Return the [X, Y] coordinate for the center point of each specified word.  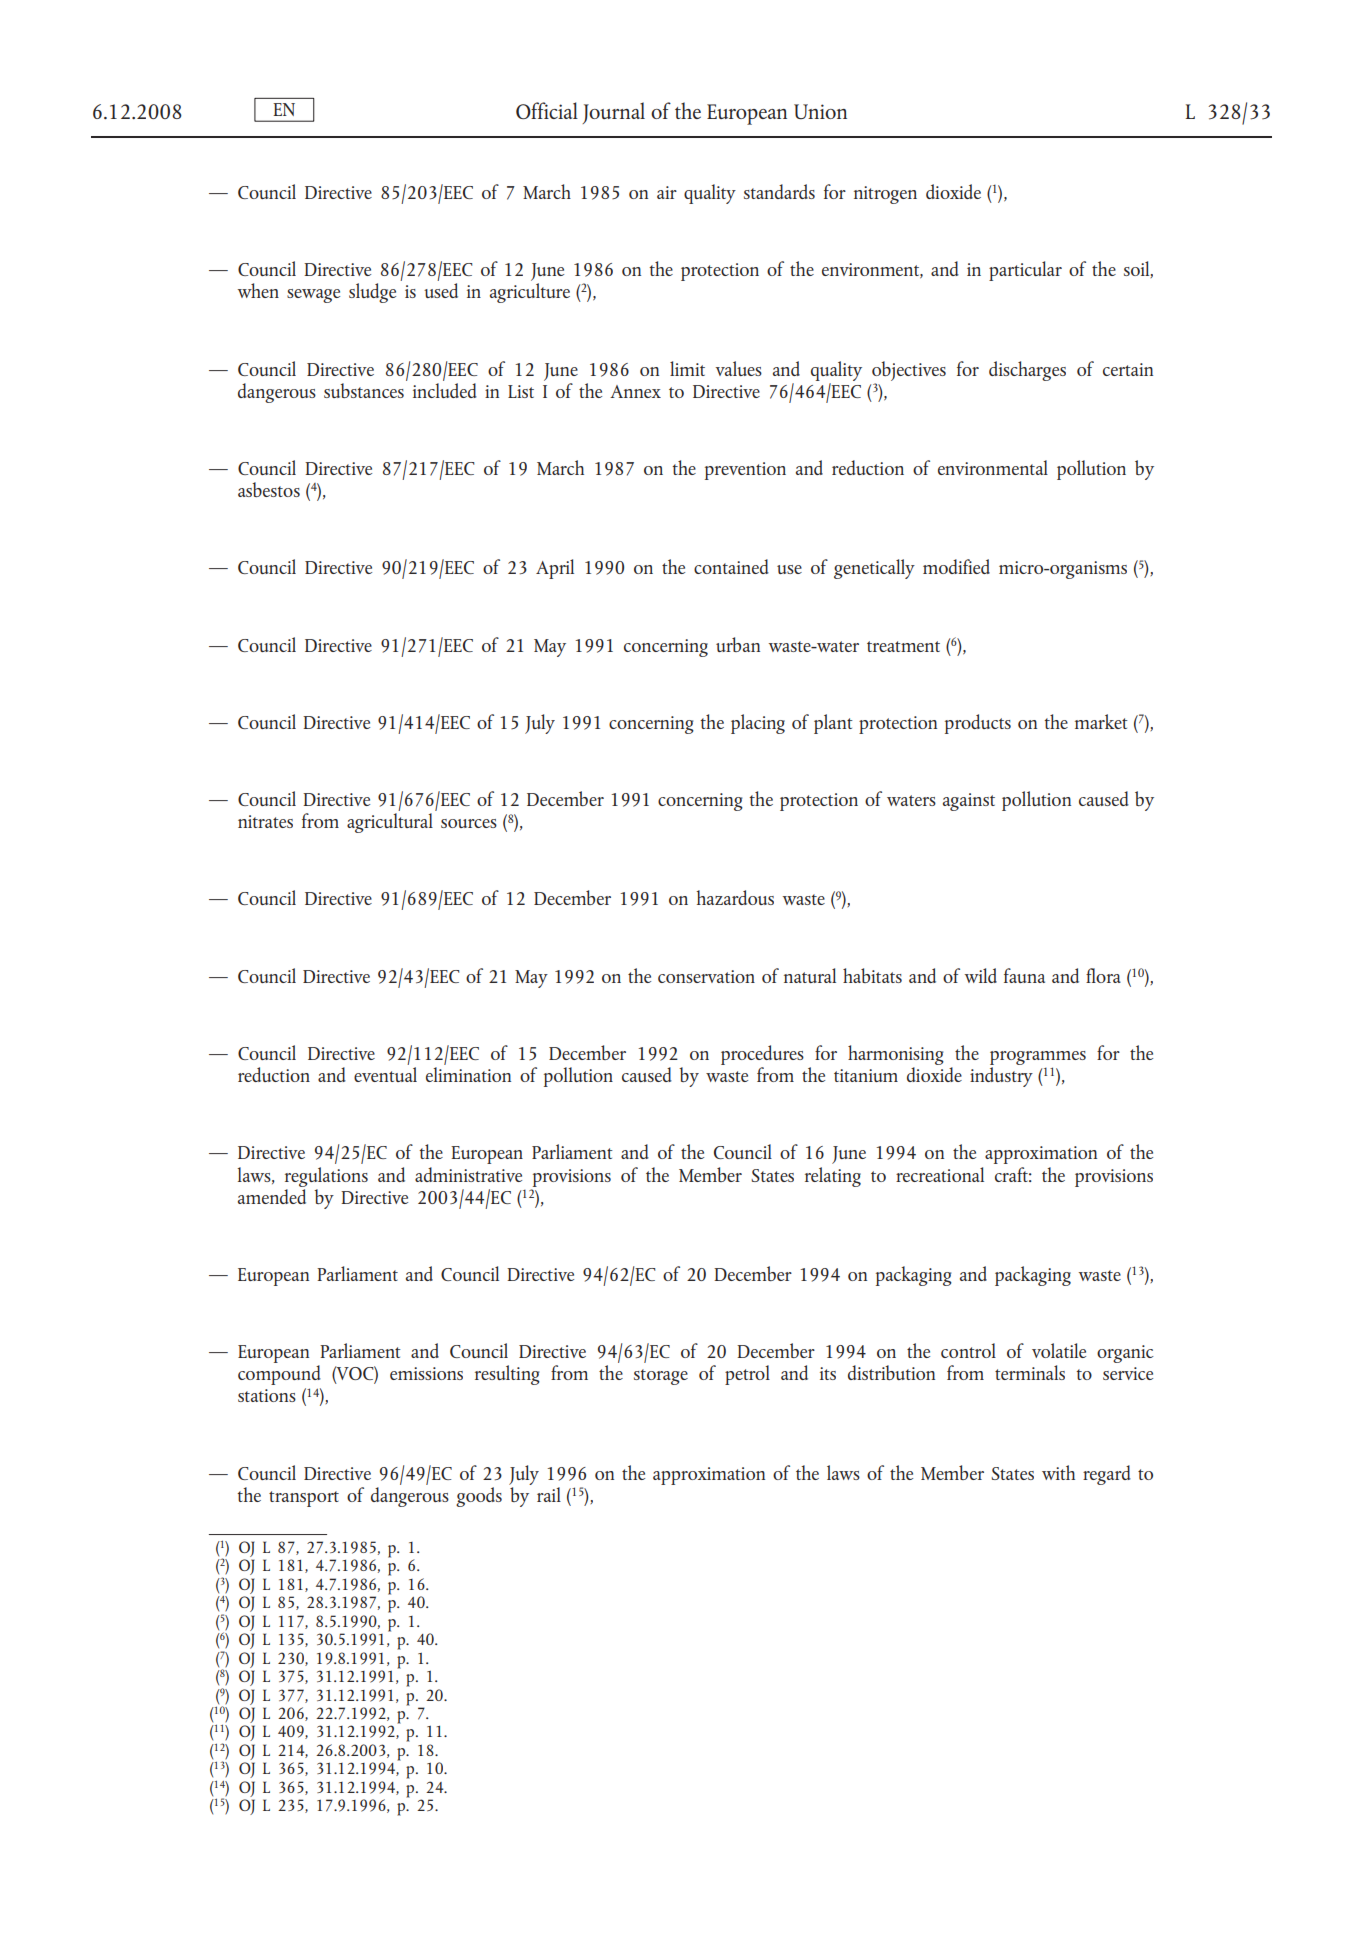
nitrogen [885, 195]
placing [758, 724]
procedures [762, 1055]
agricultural [390, 823]
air [667, 192]
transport [304, 1499]
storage [661, 1377]
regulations [326, 1177]
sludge [372, 293]
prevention [745, 471]
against [969, 802]
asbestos [269, 489]
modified [956, 566]
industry [1001, 1077]
